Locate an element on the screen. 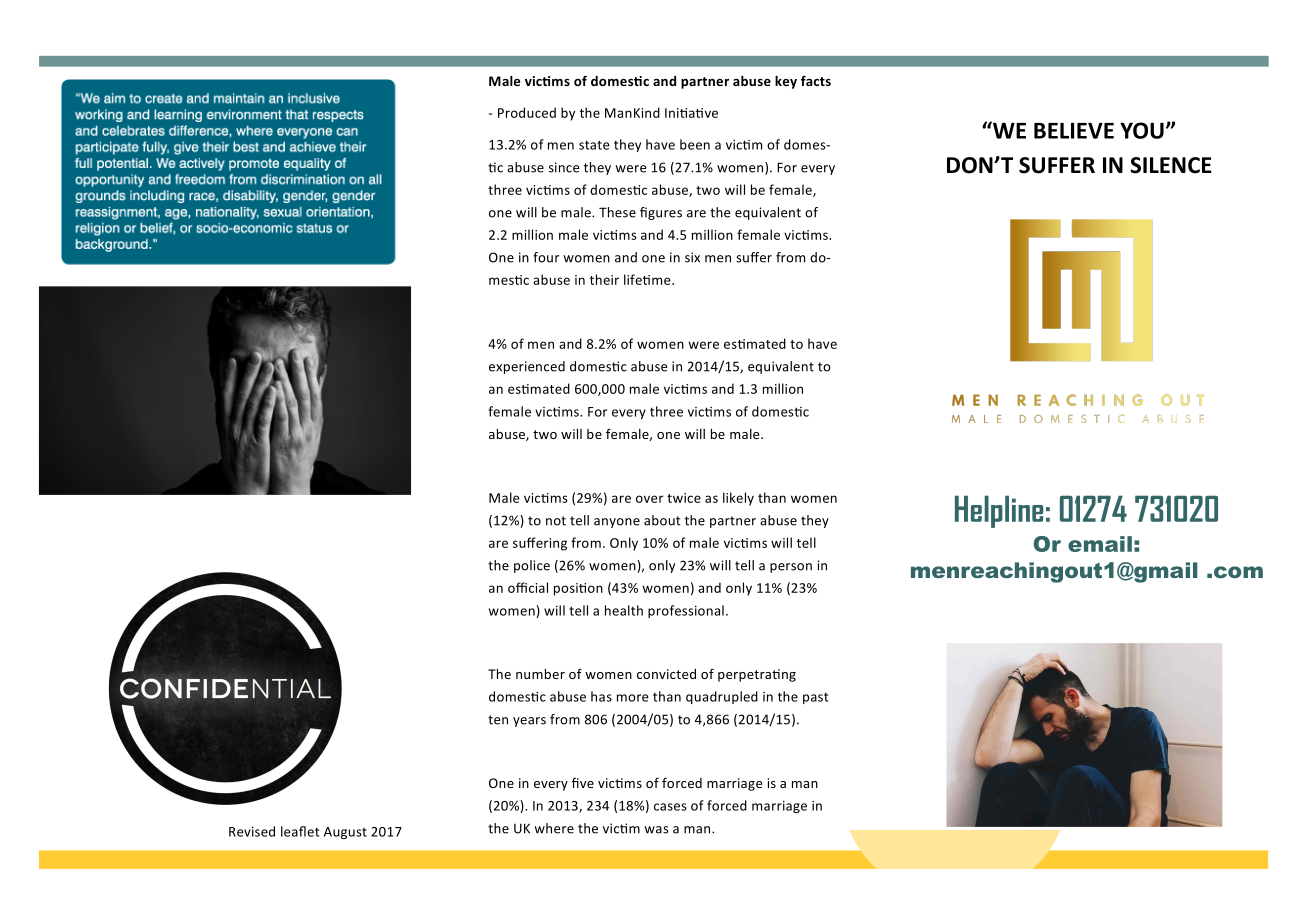 Image resolution: width=1308 pixels, height=924 pixels. email is located at coordinates (1100, 544).
